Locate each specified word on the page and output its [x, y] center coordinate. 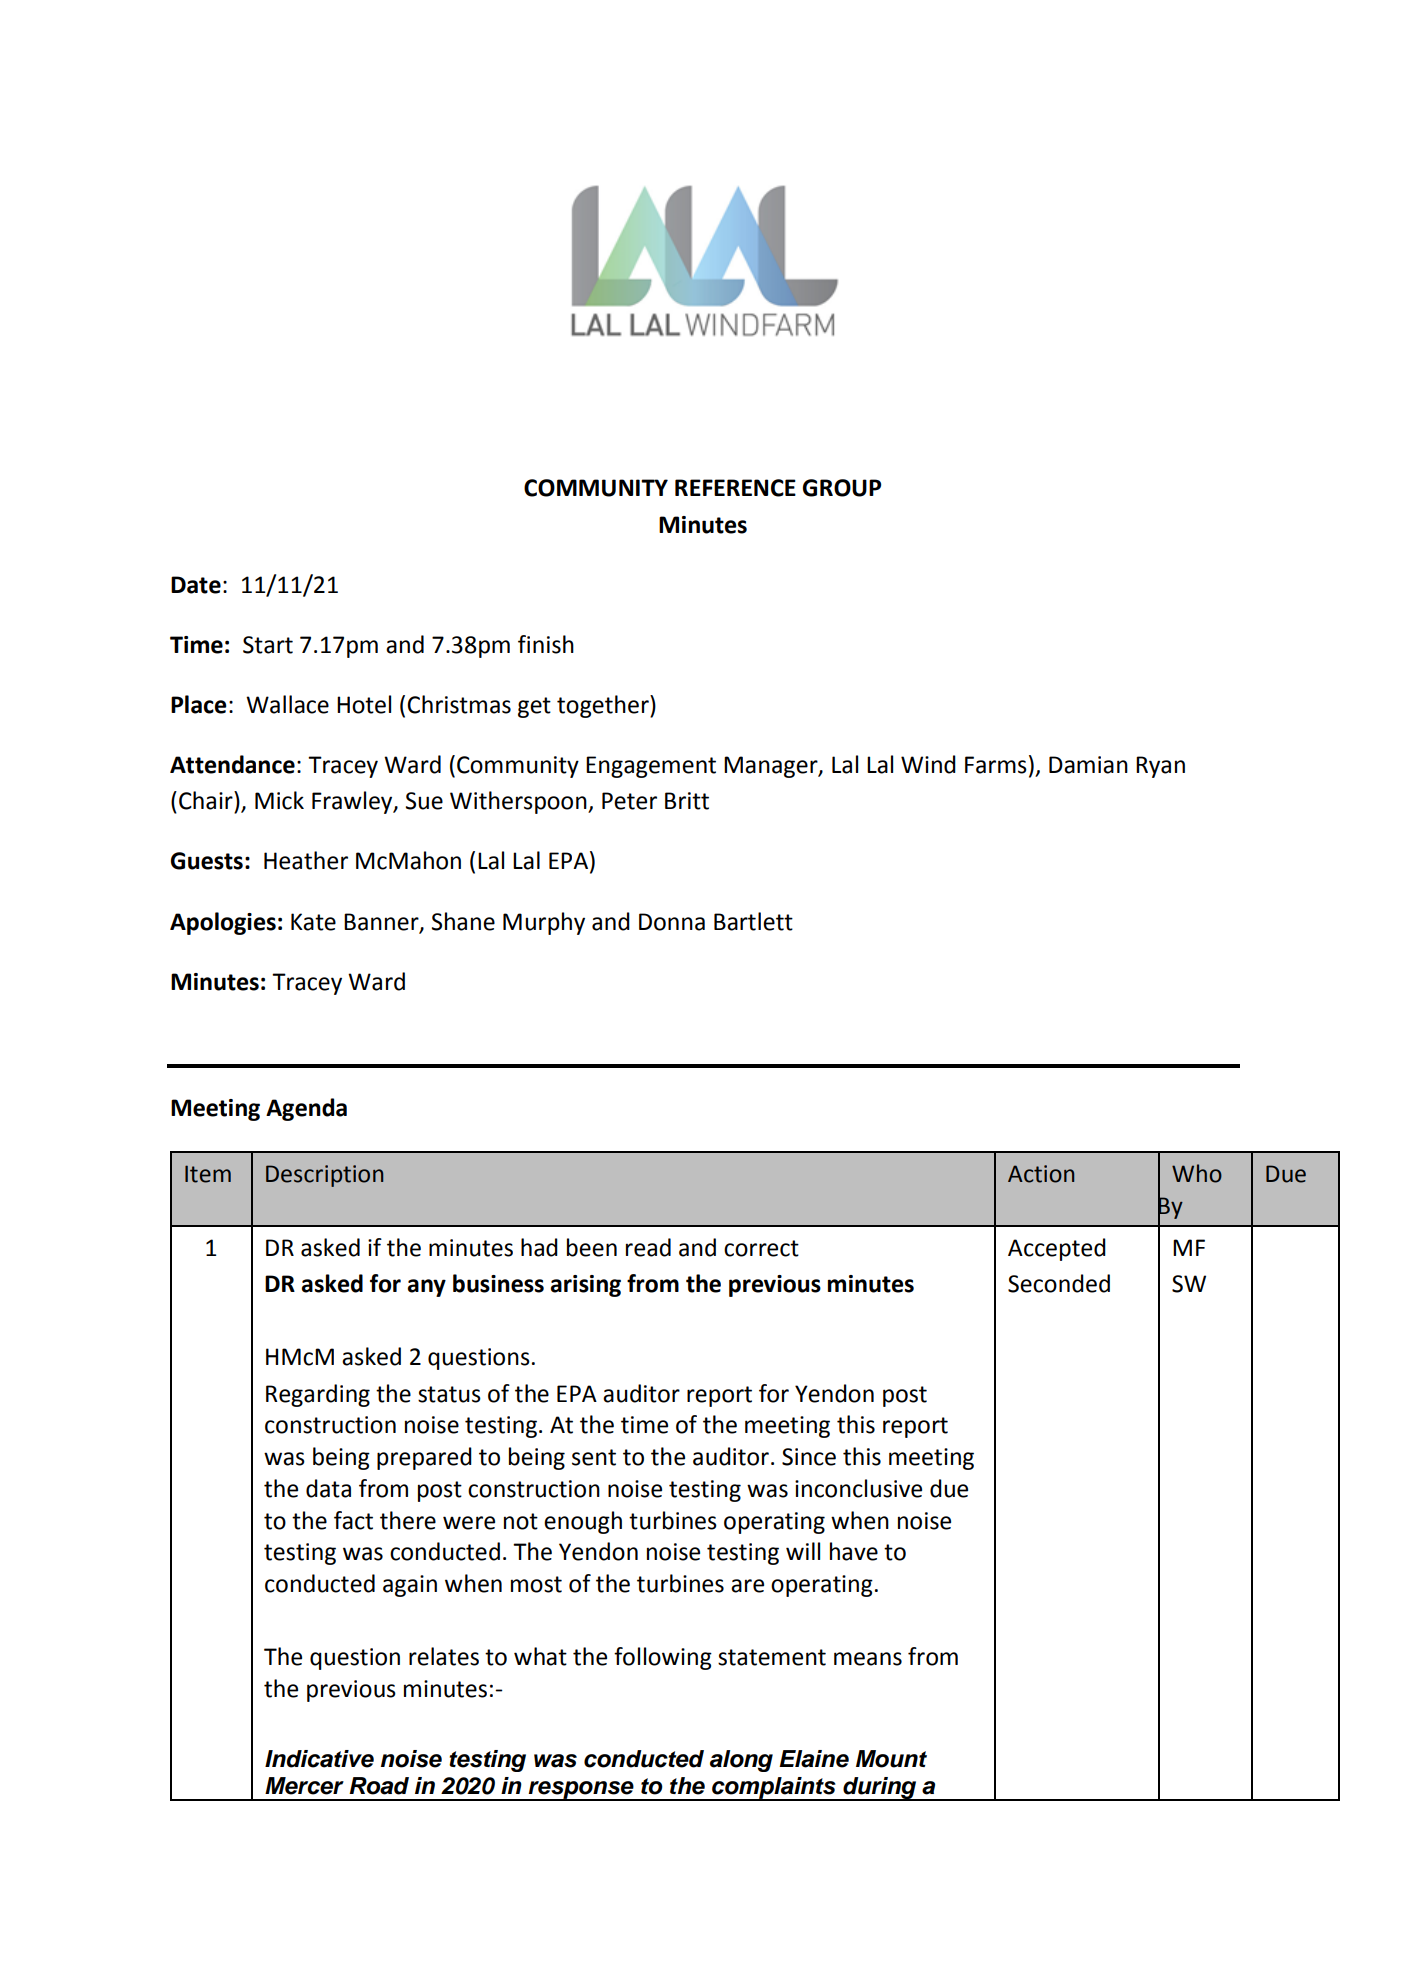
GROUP [842, 488]
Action [1041, 1174]
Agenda [306, 1109]
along [741, 1761]
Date [196, 585]
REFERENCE [735, 488]
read [648, 1247]
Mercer [304, 1786]
